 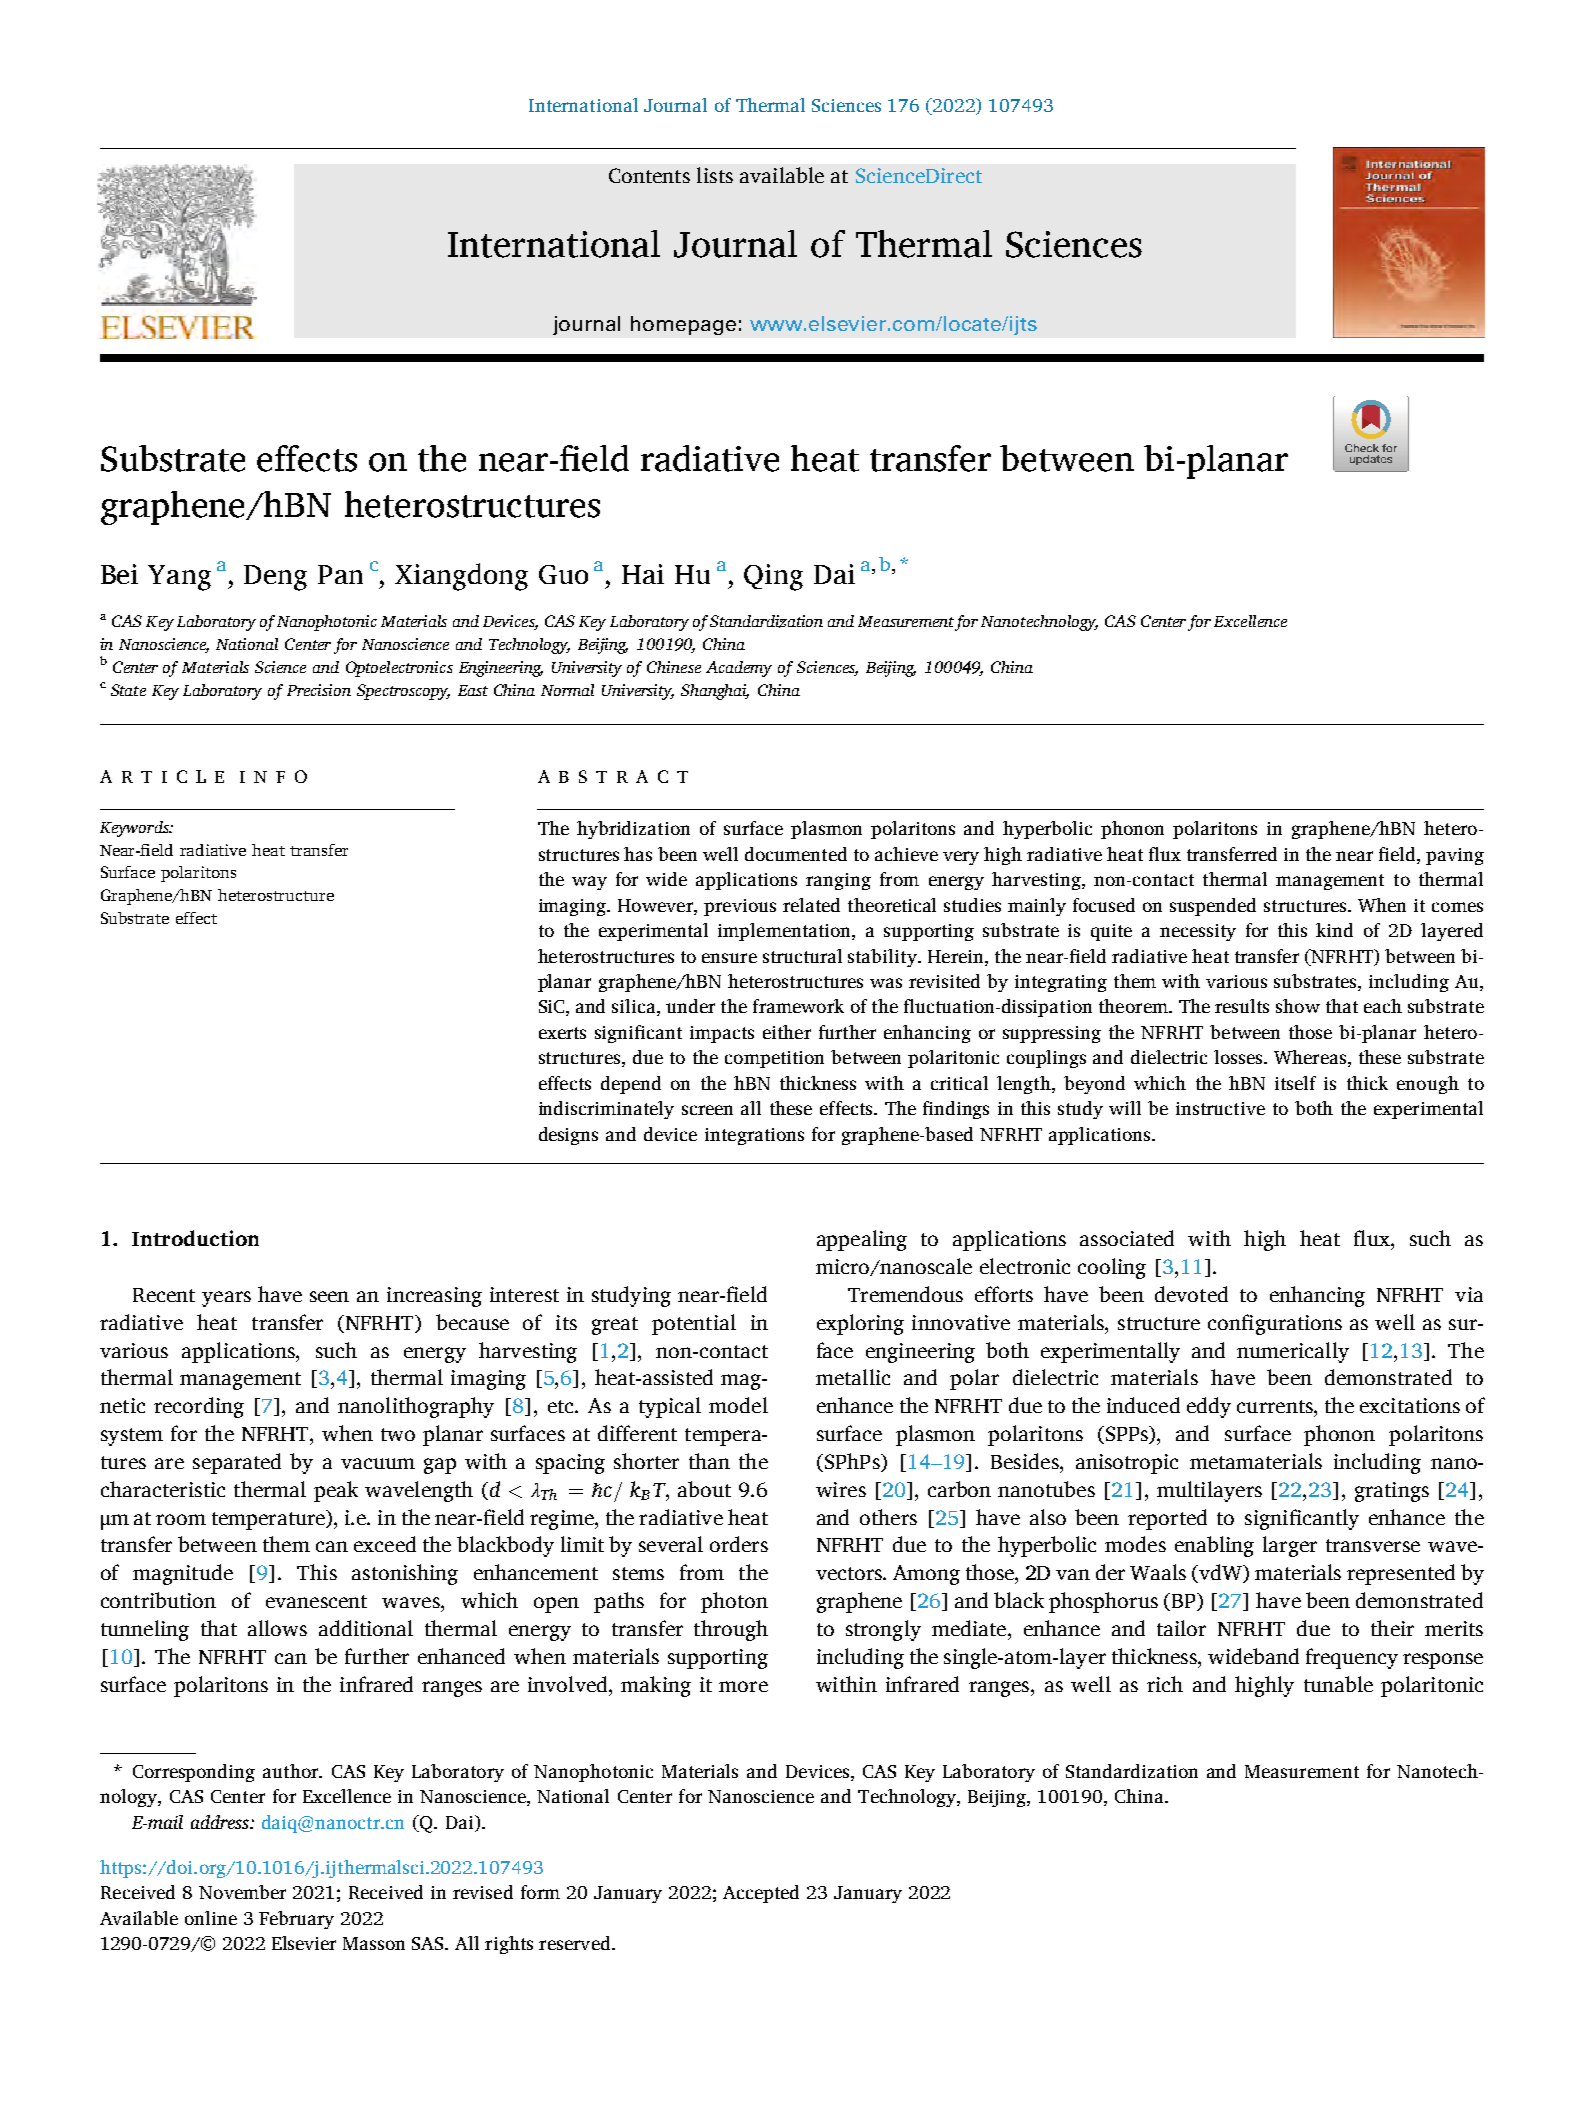 What do you see at coordinates (329, 1296) in the image?
I see `seen` at bounding box center [329, 1296].
